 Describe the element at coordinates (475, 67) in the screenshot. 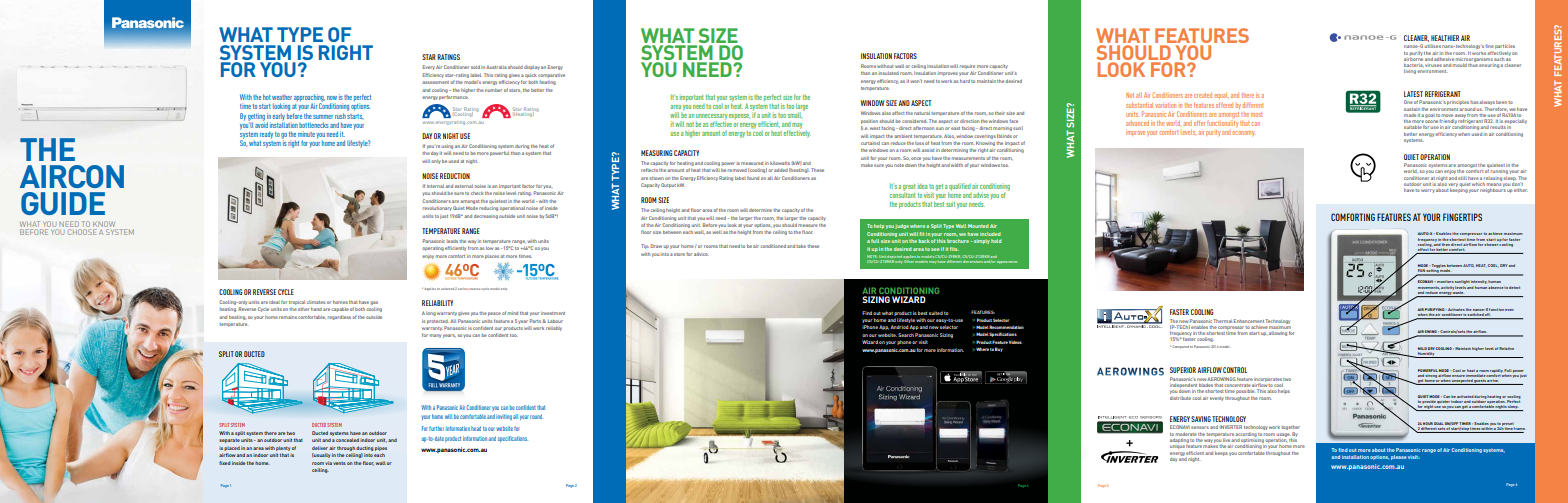

I see `sold` at that location.
